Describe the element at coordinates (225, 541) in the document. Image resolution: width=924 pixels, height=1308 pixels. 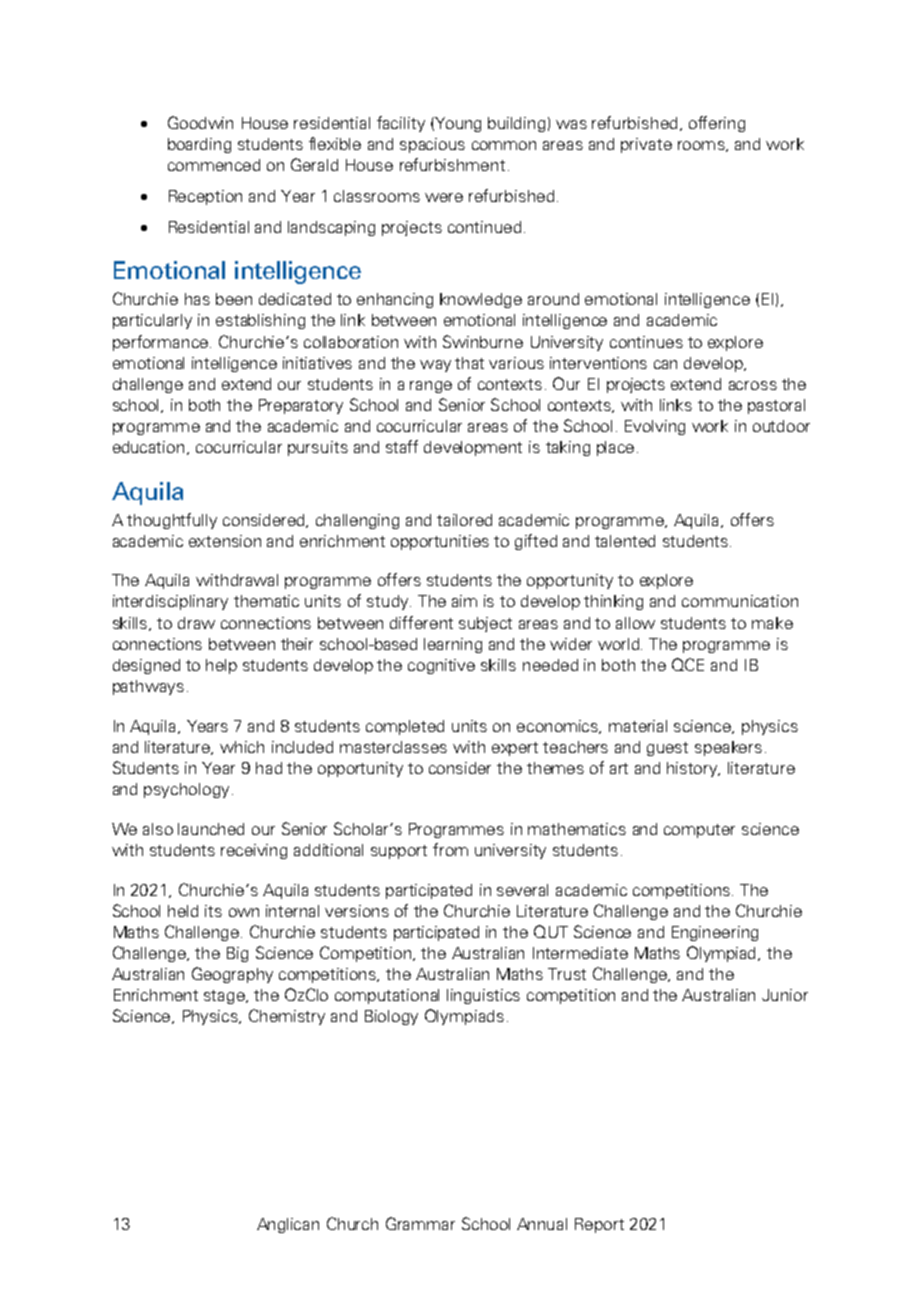
I see `extension` at that location.
